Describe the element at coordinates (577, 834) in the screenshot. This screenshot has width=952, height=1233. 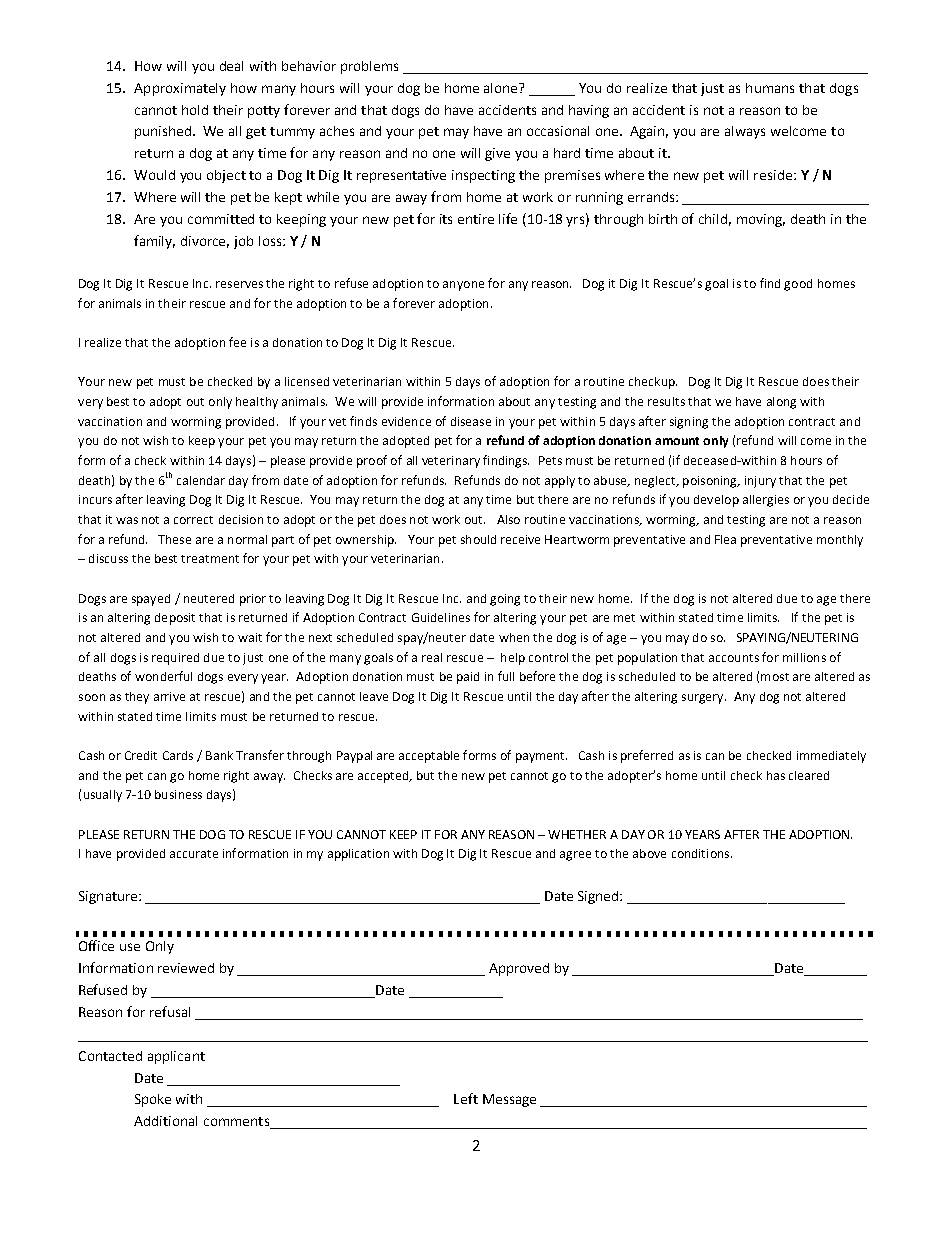
I see `WHETHER` at that location.
